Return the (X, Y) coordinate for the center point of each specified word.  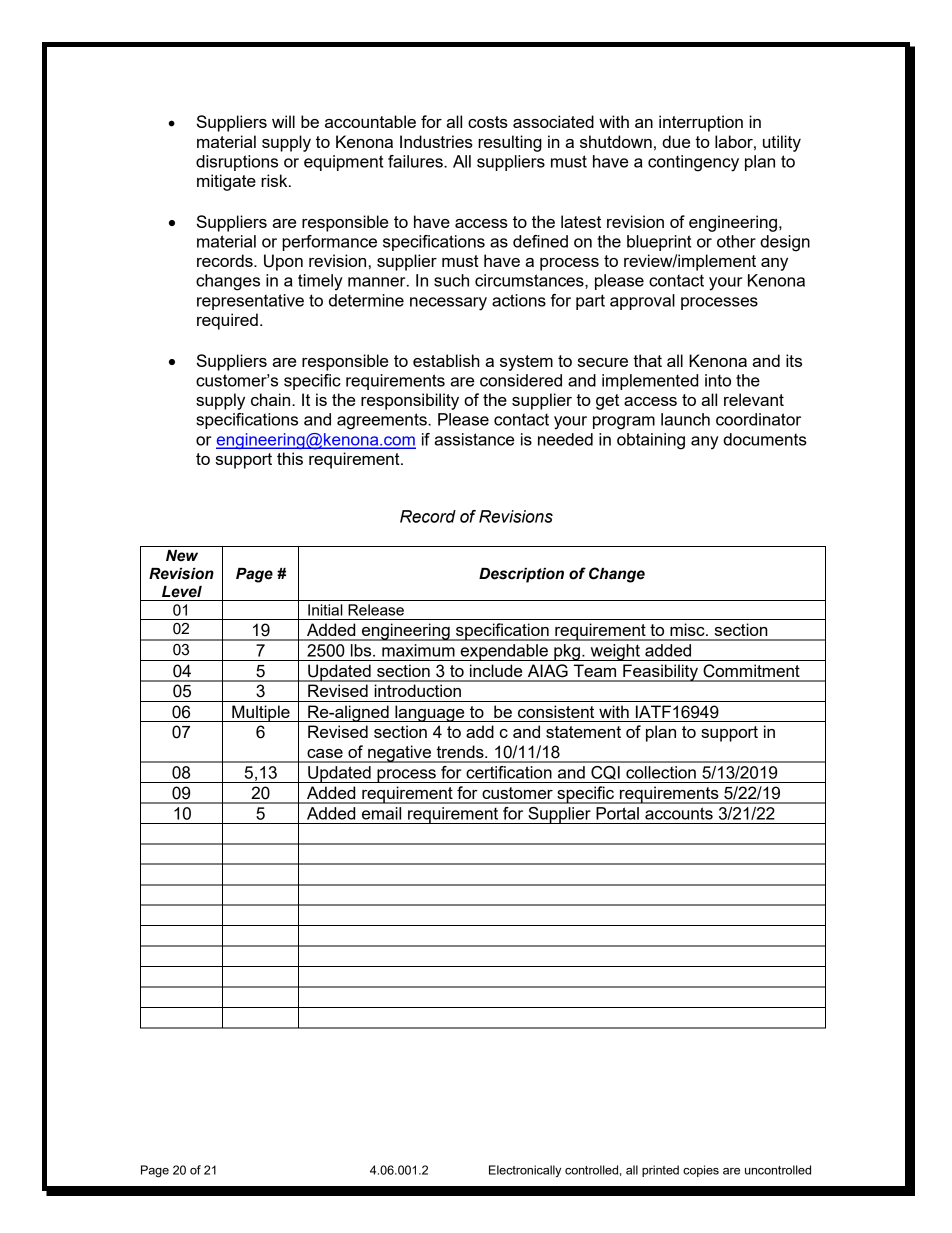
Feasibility (660, 673)
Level (182, 592)
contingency (693, 163)
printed (660, 1171)
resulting (510, 143)
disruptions (237, 163)
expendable (504, 652)
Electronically (525, 1171)
